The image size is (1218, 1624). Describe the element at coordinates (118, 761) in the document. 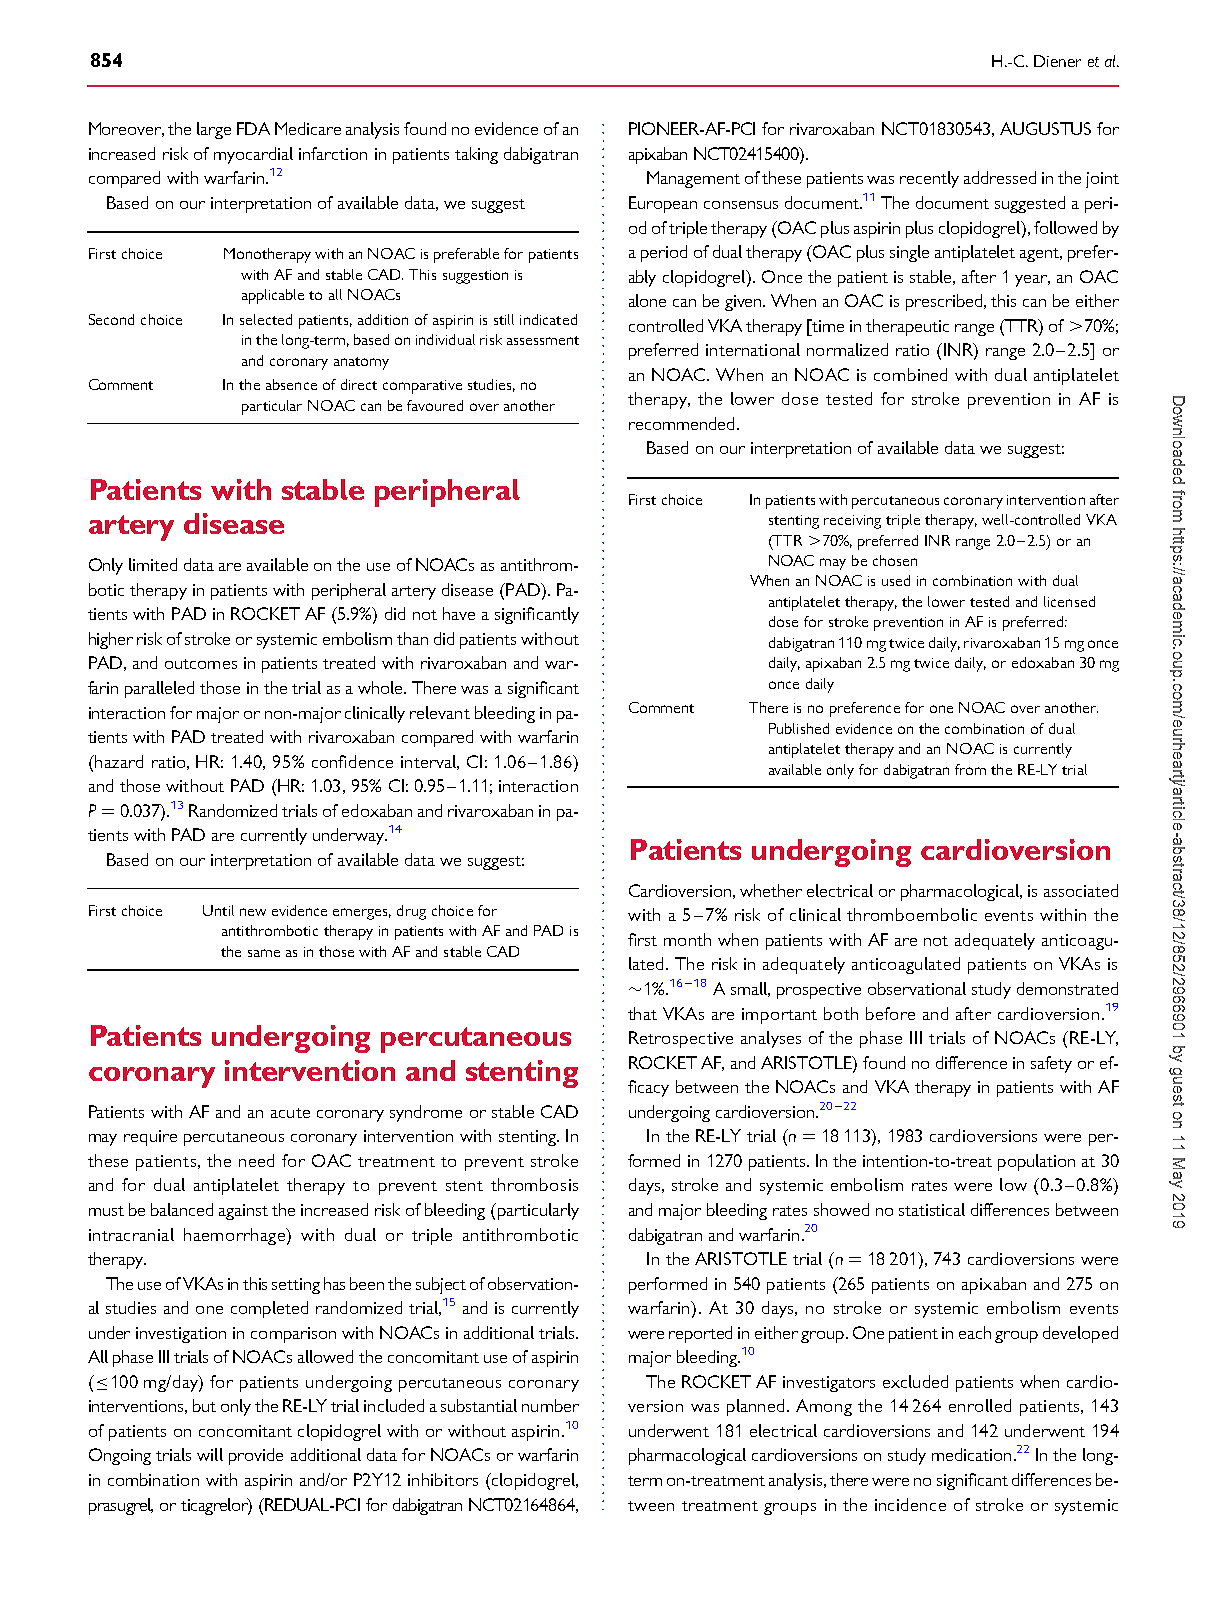

I see `hazard` at that location.
